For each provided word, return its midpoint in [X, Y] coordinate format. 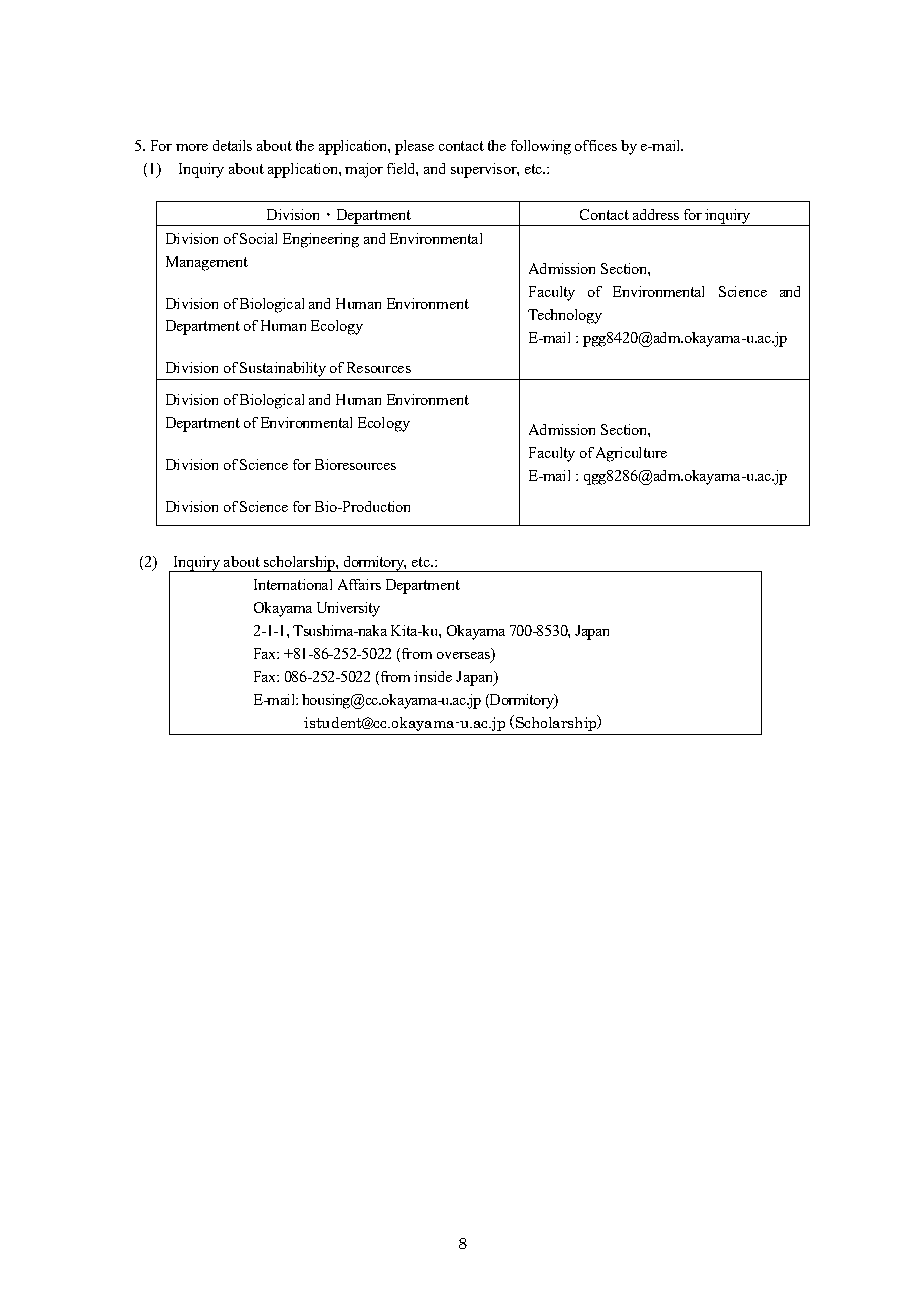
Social [258, 238]
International [293, 584]
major [364, 170]
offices [596, 145]
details [232, 145]
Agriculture [631, 454]
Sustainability [283, 369]
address [656, 214]
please [414, 147]
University [348, 609]
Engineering [321, 240]
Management [207, 263]
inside [433, 676]
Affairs [359, 584]
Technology [565, 316]
